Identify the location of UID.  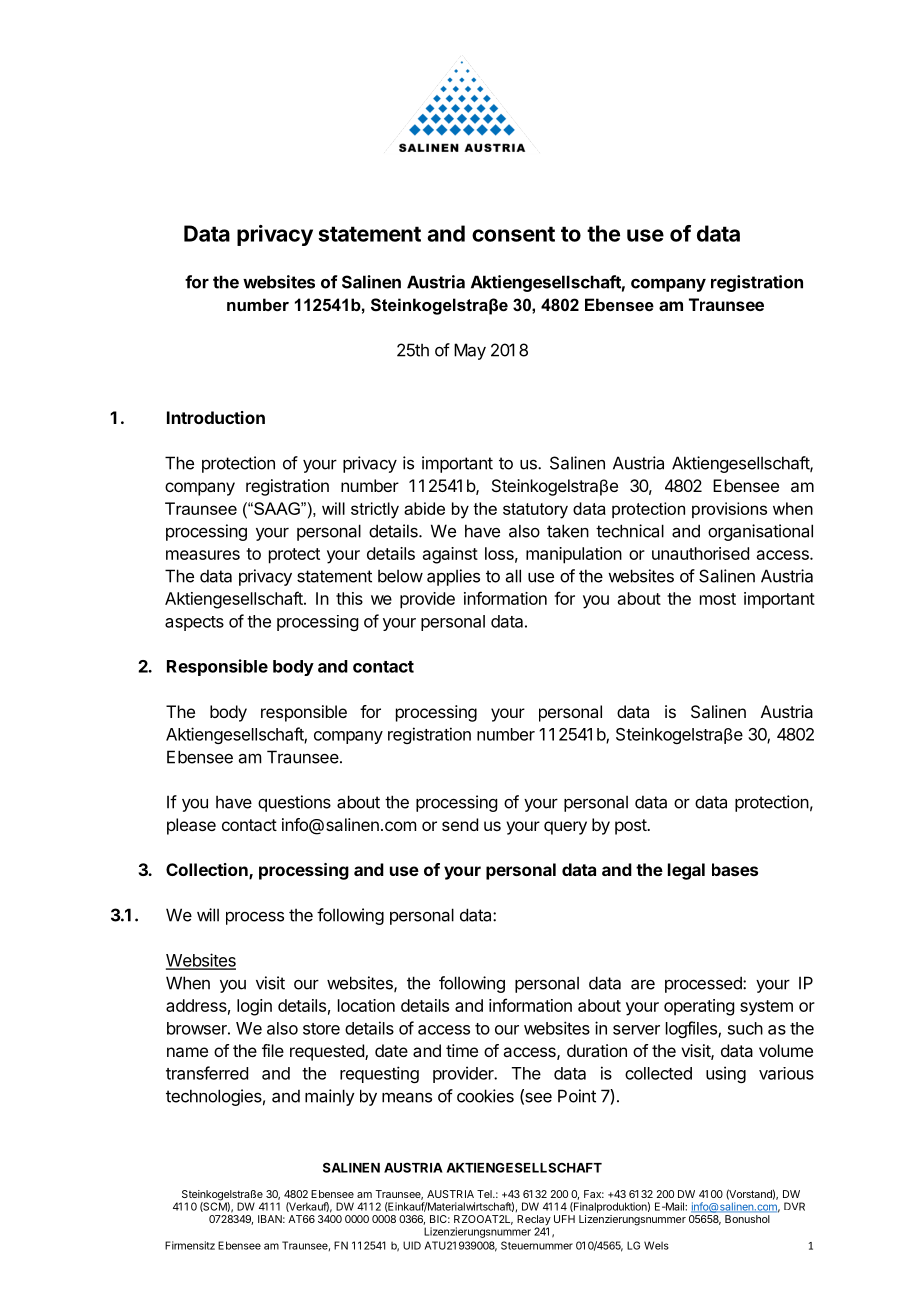
(412, 1245).
